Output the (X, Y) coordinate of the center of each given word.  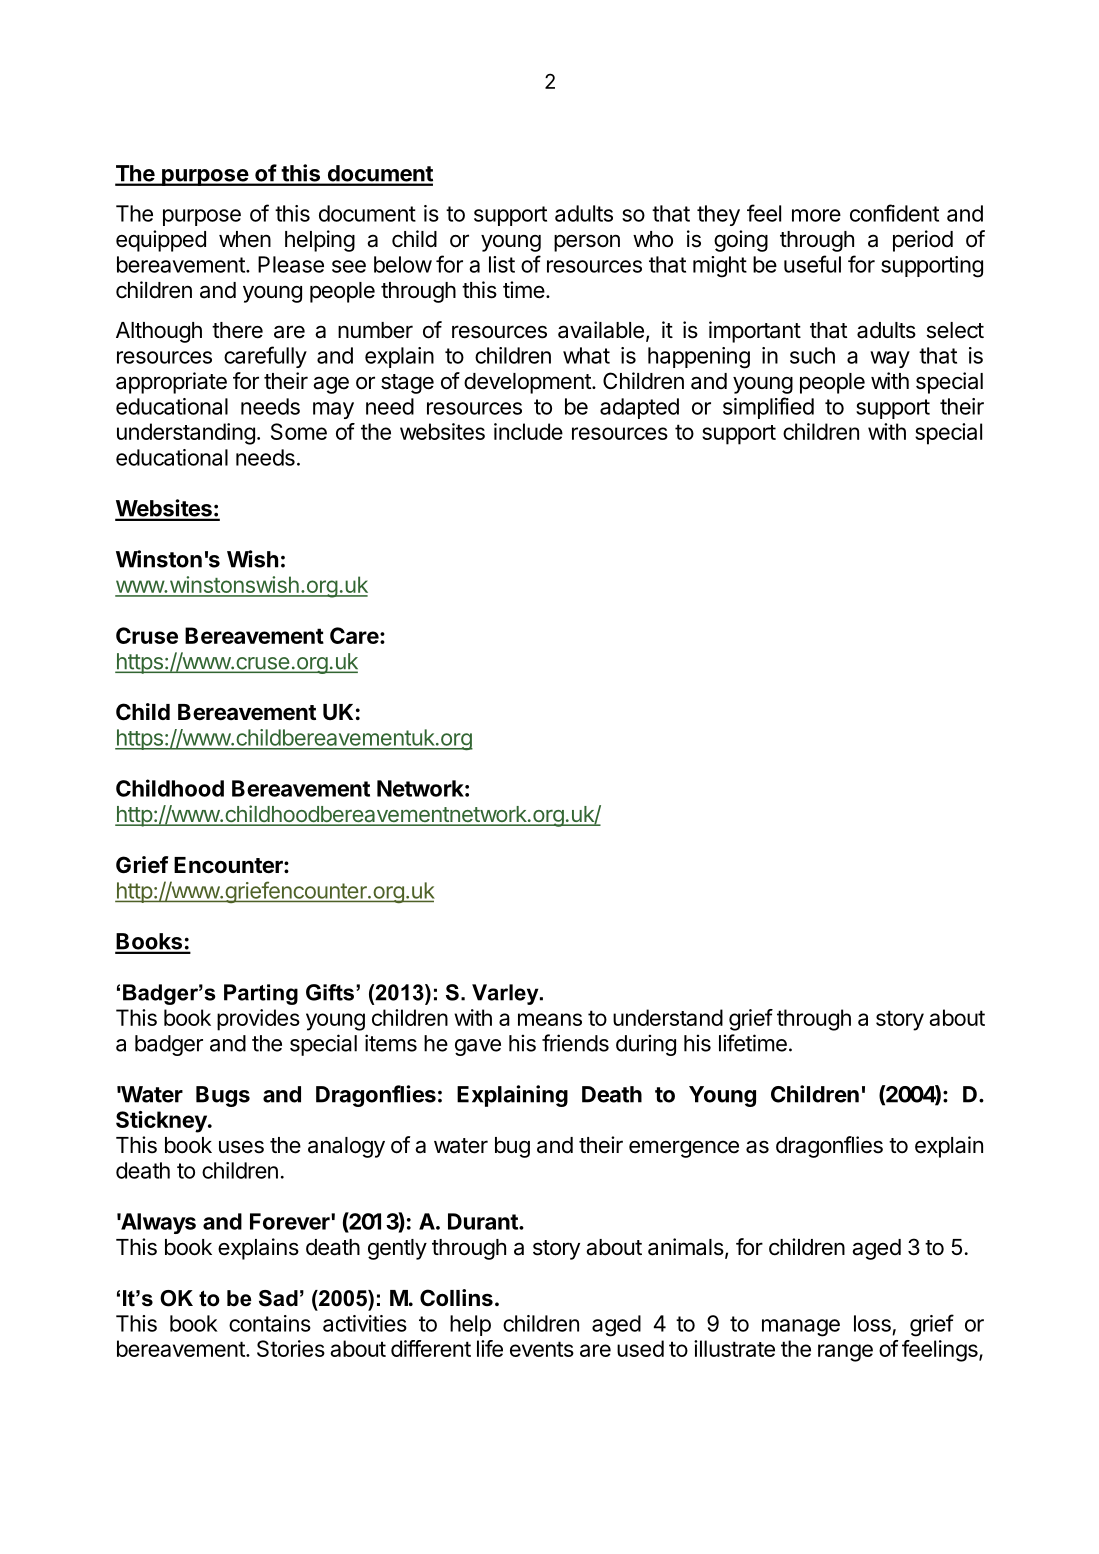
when (245, 239)
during (646, 1045)
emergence (684, 1149)
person (587, 243)
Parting (261, 994)
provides (258, 1020)
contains (270, 1323)
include (528, 431)
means (550, 1019)
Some (299, 431)
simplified (768, 408)
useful (812, 264)
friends (575, 1043)
